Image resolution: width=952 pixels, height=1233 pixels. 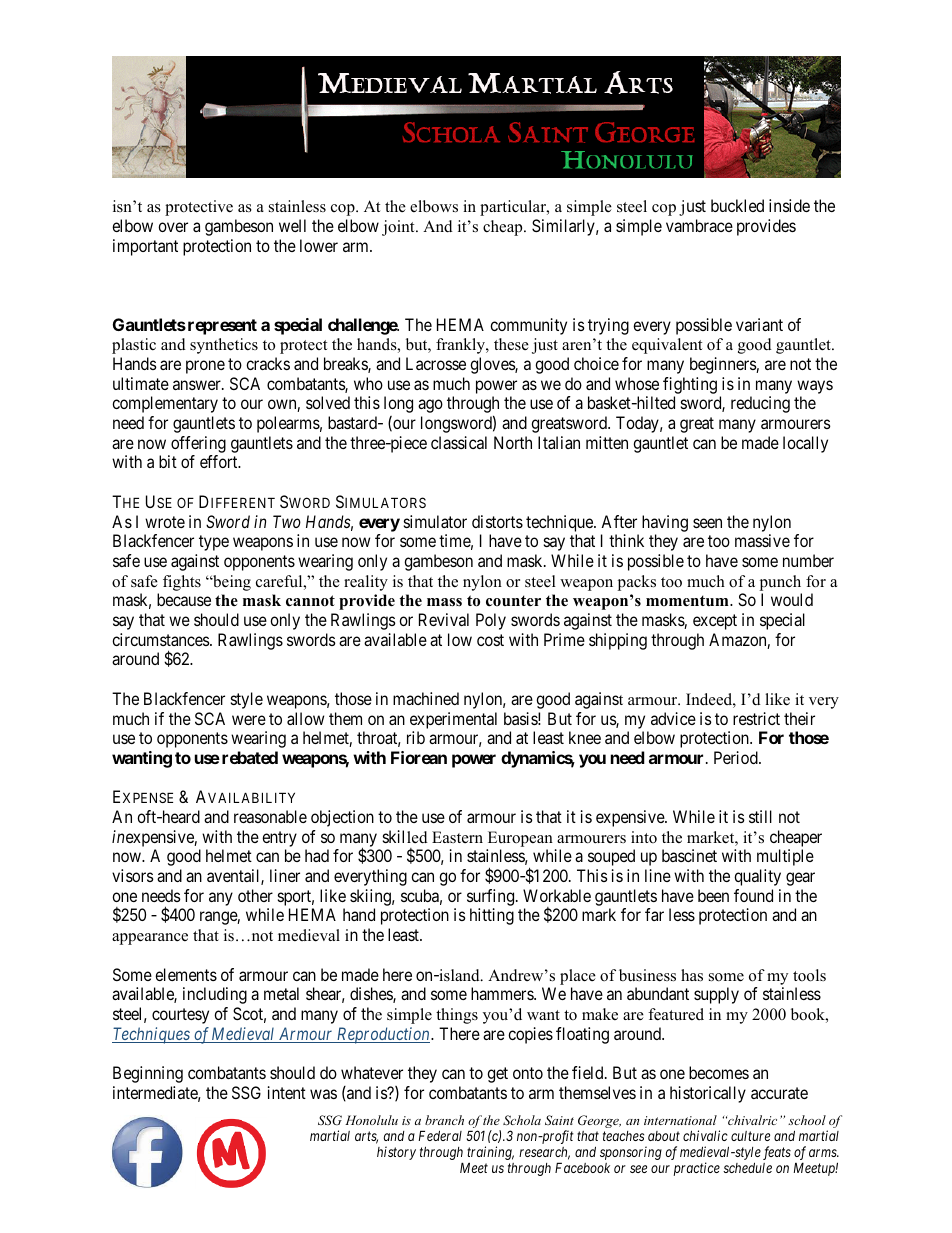 I want to click on type, so click(x=214, y=543).
